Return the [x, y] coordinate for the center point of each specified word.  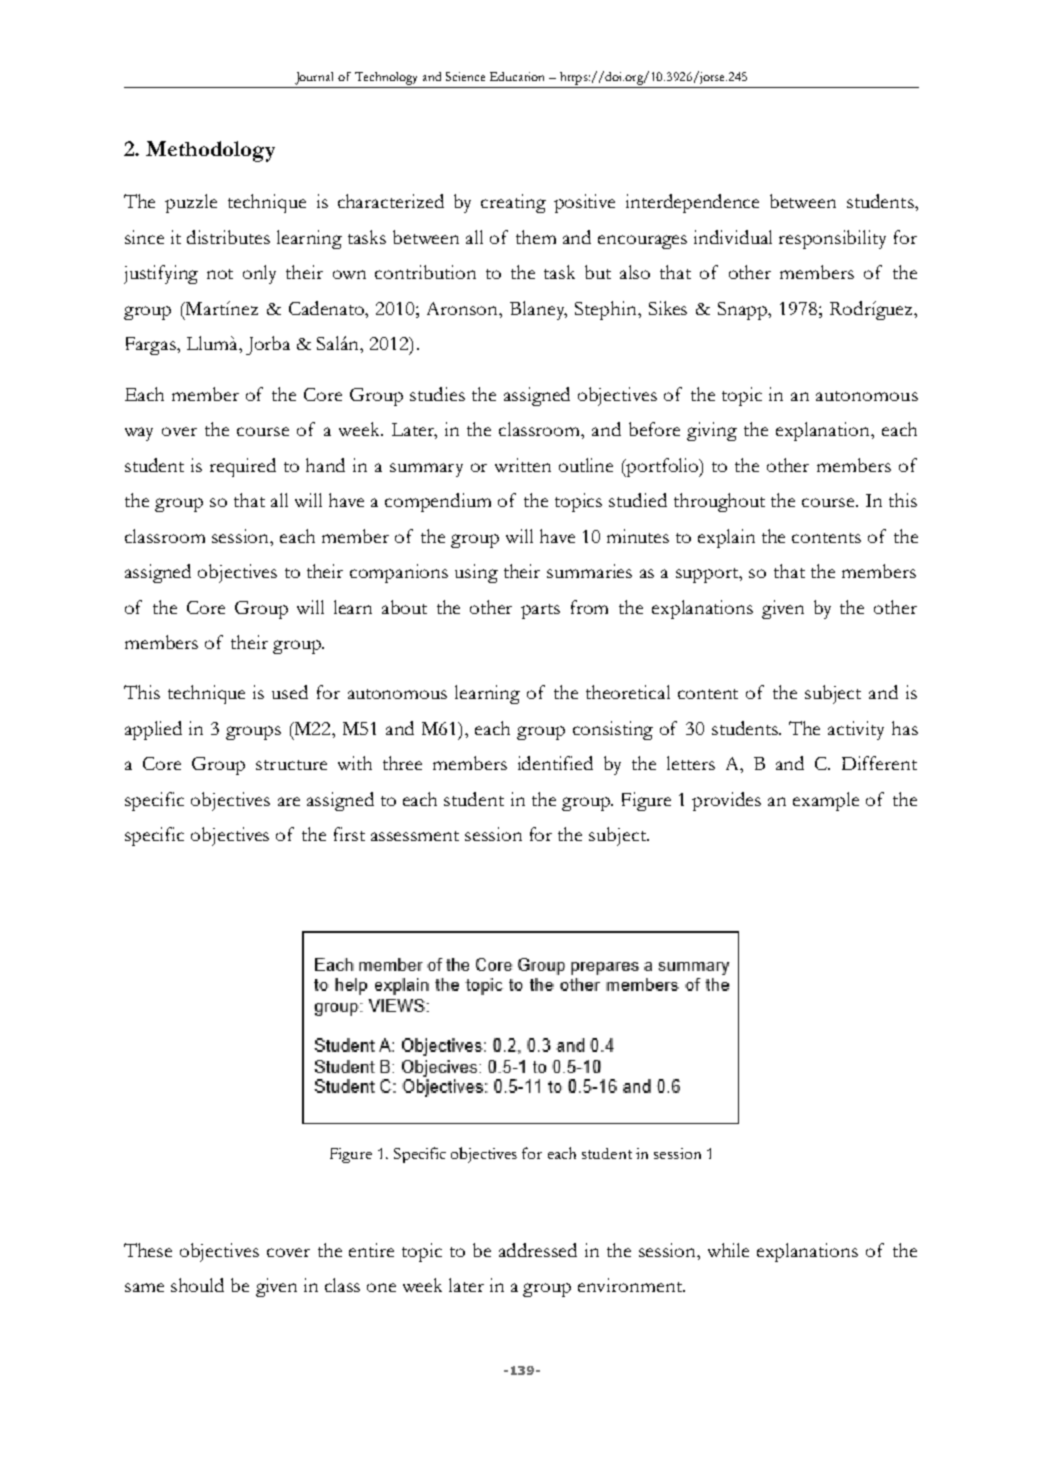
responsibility [832, 239]
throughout [719, 502]
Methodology [210, 151]
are [289, 801]
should [197, 1285]
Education [517, 76]
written [523, 465]
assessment [415, 836]
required [243, 467]
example [826, 801]
